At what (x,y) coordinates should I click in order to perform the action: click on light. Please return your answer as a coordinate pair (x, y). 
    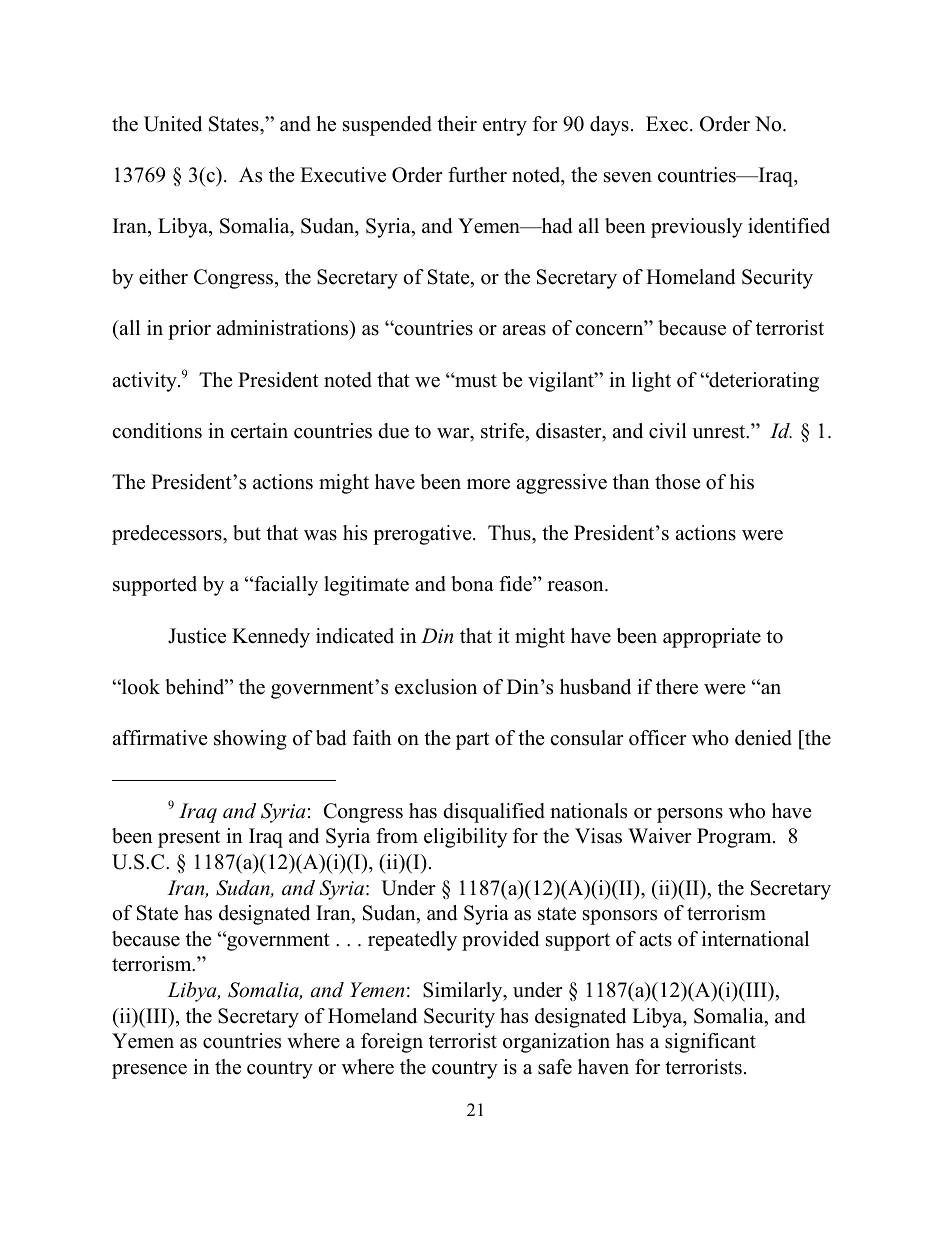
    Looking at the image, I should click on (651, 382).
